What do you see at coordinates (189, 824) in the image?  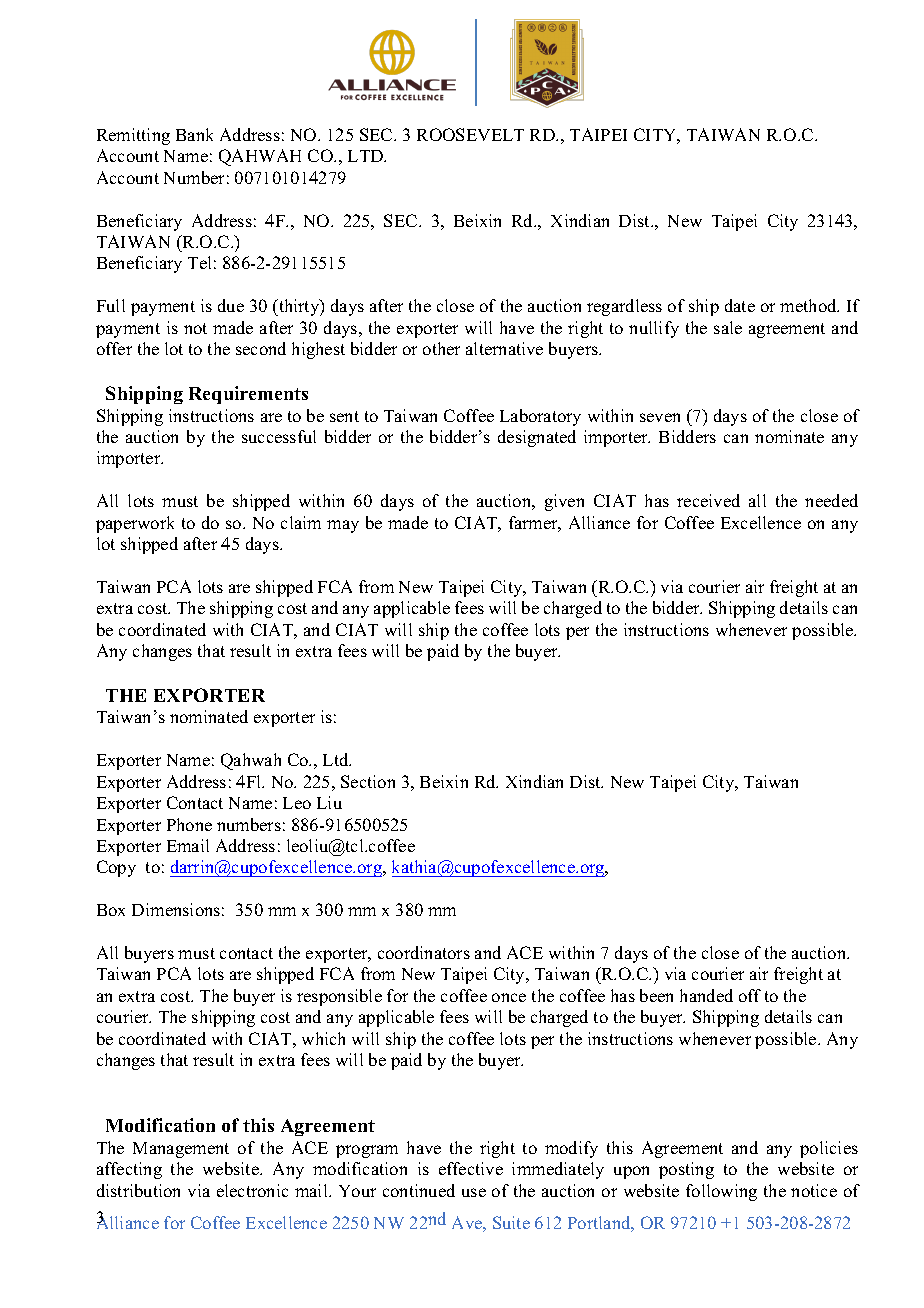 I see `Phone` at bounding box center [189, 824].
